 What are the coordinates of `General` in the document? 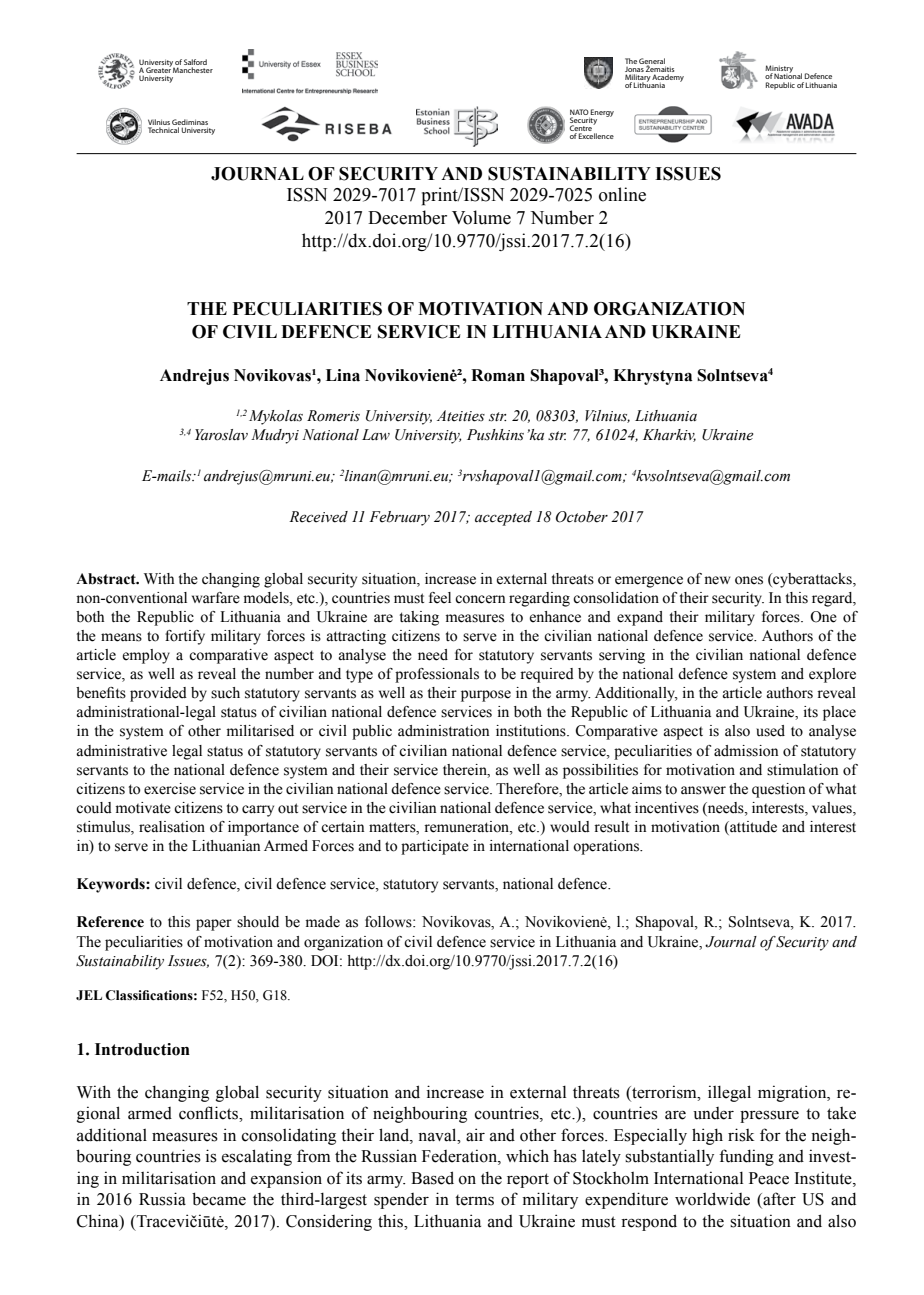 It's located at (652, 62).
